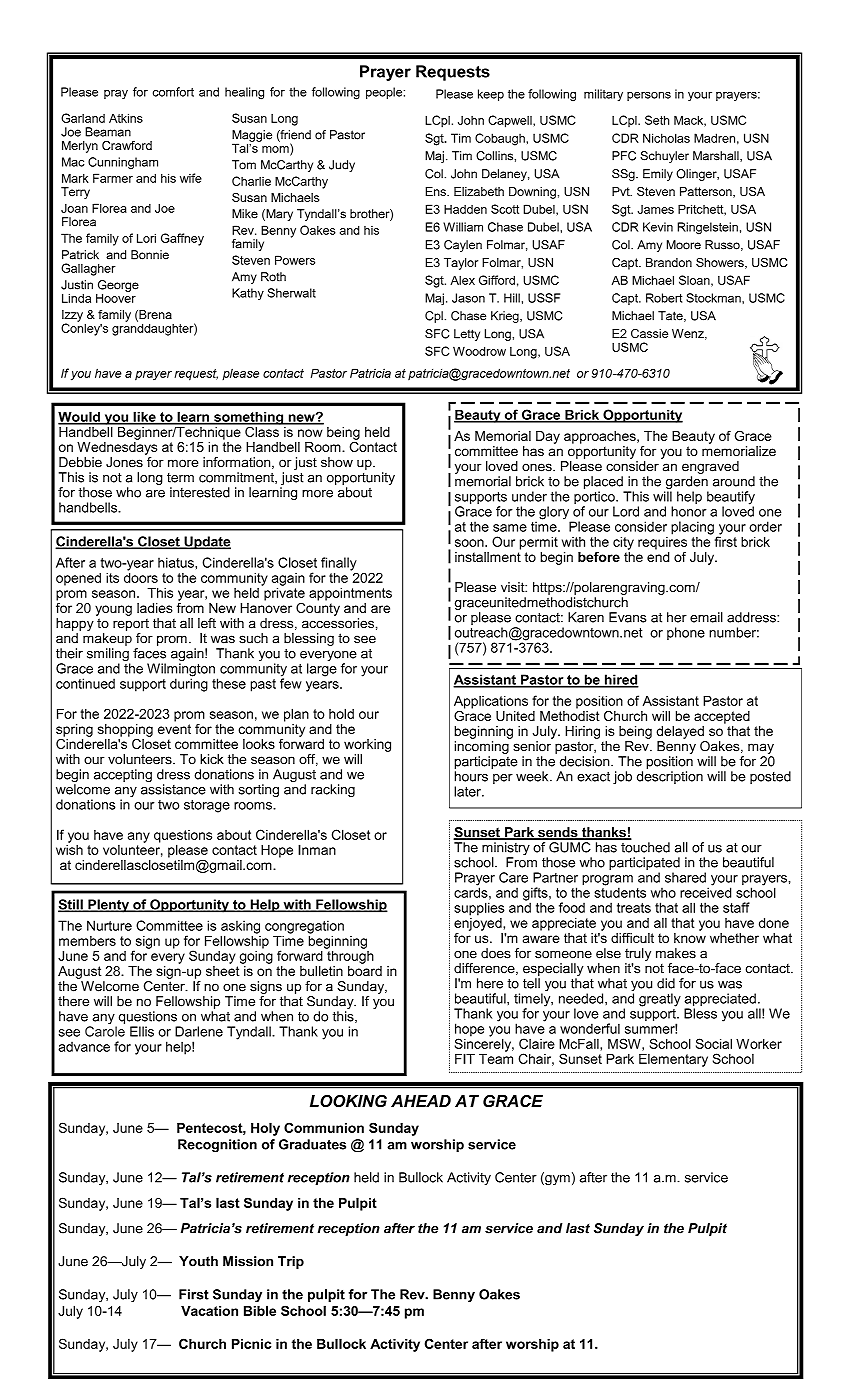 The width and height of the screenshot is (849, 1400). Describe the element at coordinates (155, 608) in the screenshot. I see `ladies` at that location.
